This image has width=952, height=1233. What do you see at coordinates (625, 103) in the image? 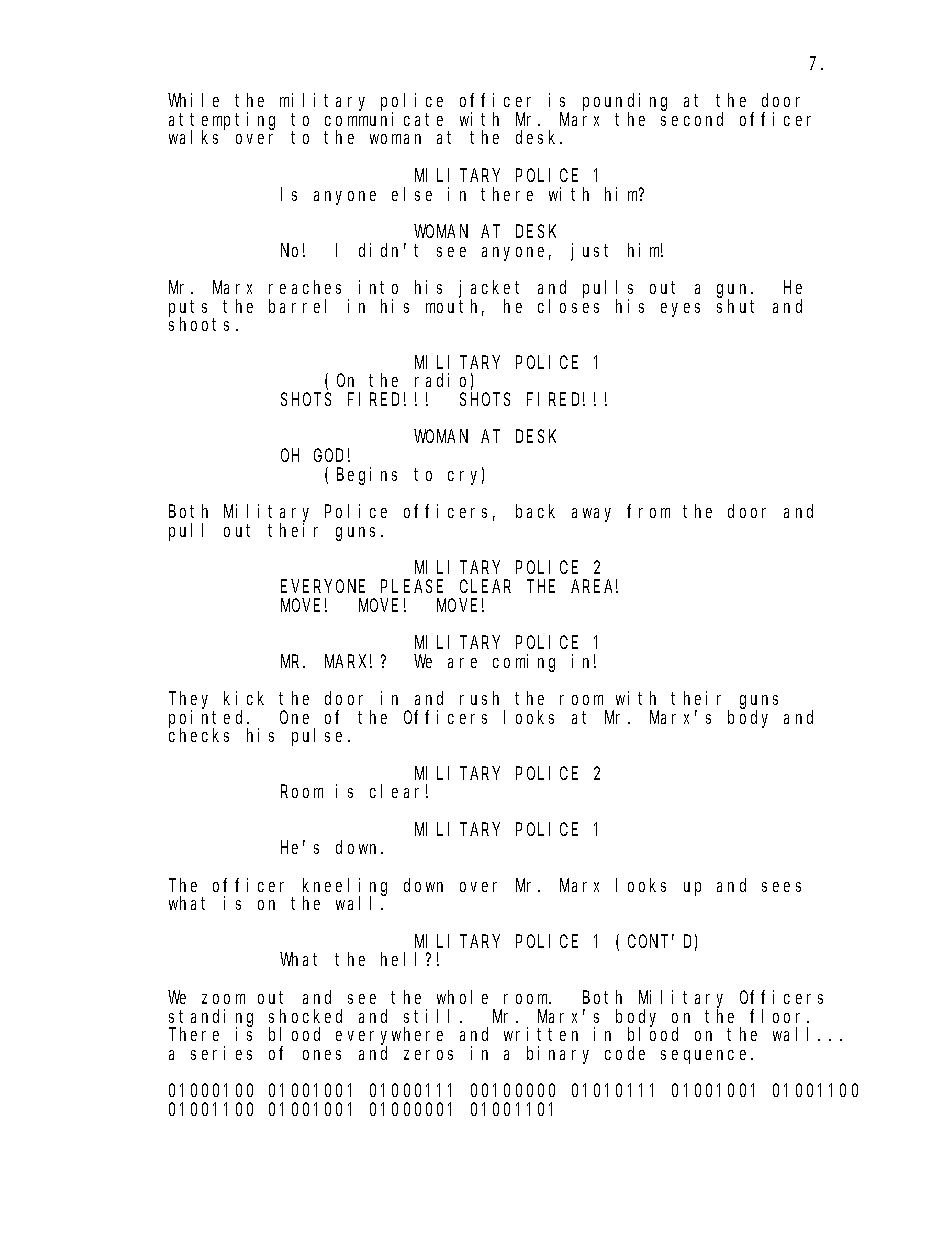
I see `pounding` at bounding box center [625, 103].
